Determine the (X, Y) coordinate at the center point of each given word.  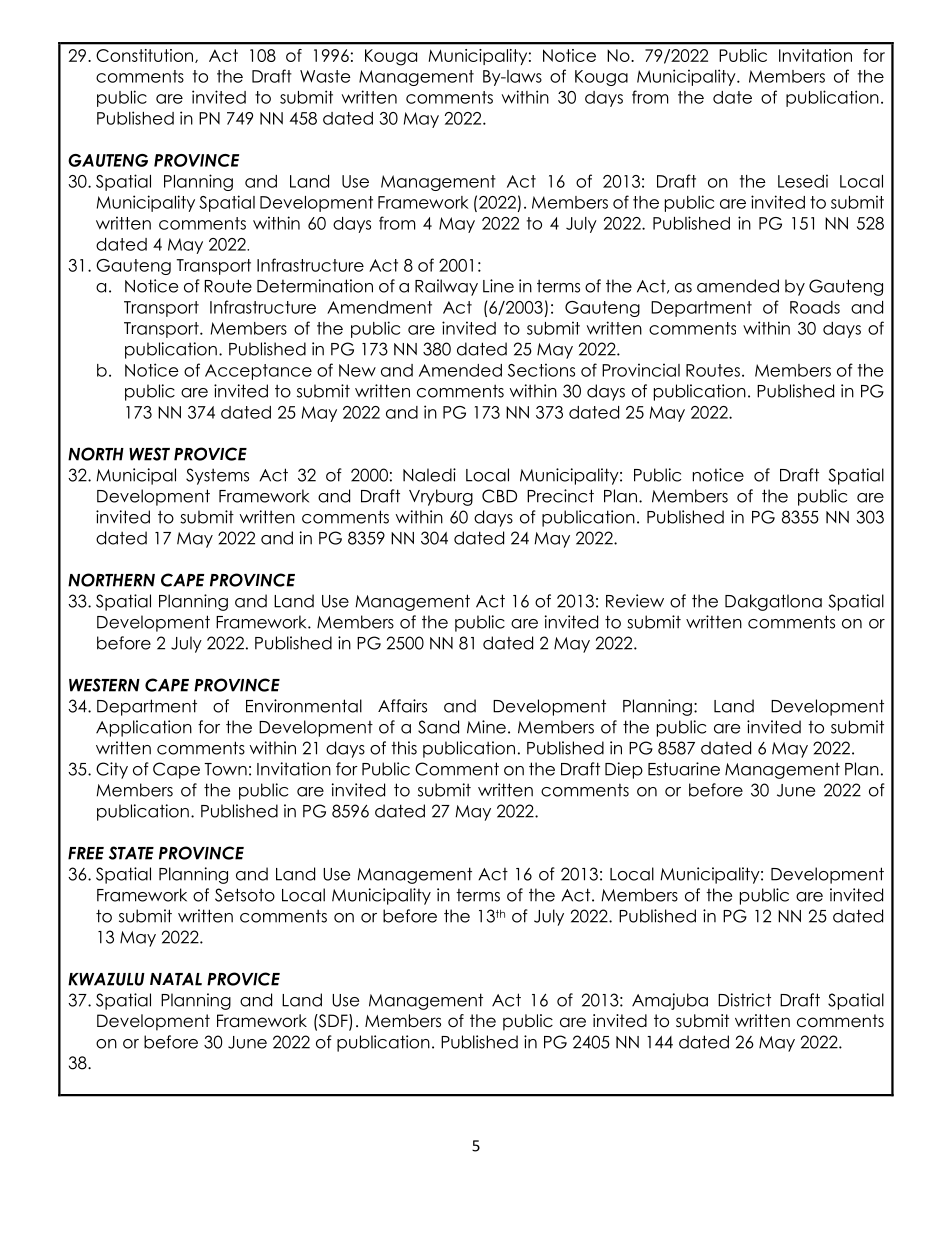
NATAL (176, 979)
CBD (499, 496)
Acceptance (258, 372)
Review (635, 601)
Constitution (146, 56)
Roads (815, 307)
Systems (217, 476)
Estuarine (684, 769)
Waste (325, 76)
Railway (446, 287)
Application (144, 728)
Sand (438, 727)
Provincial (641, 370)
